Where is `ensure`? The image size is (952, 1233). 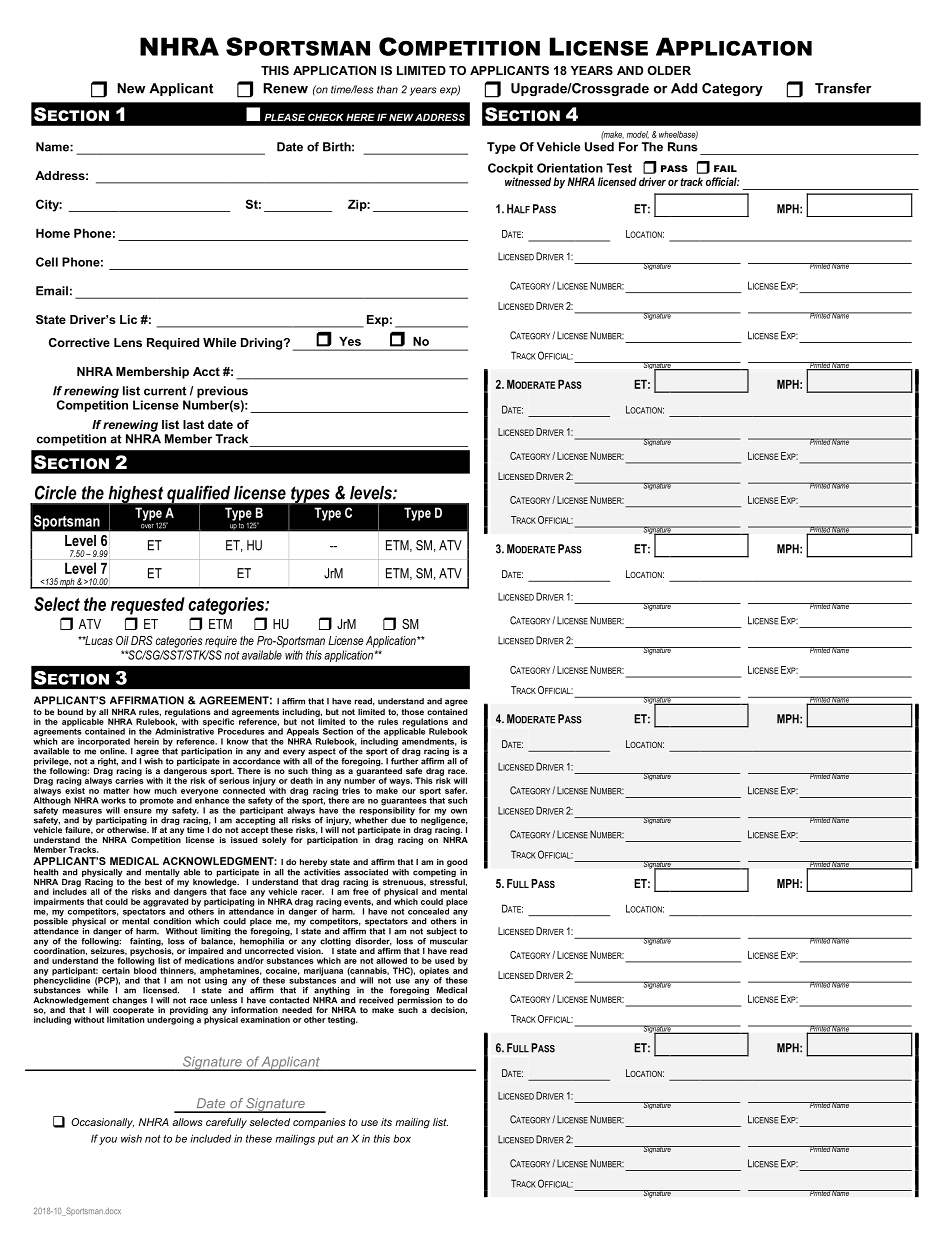
ensure is located at coordinates (138, 811).
